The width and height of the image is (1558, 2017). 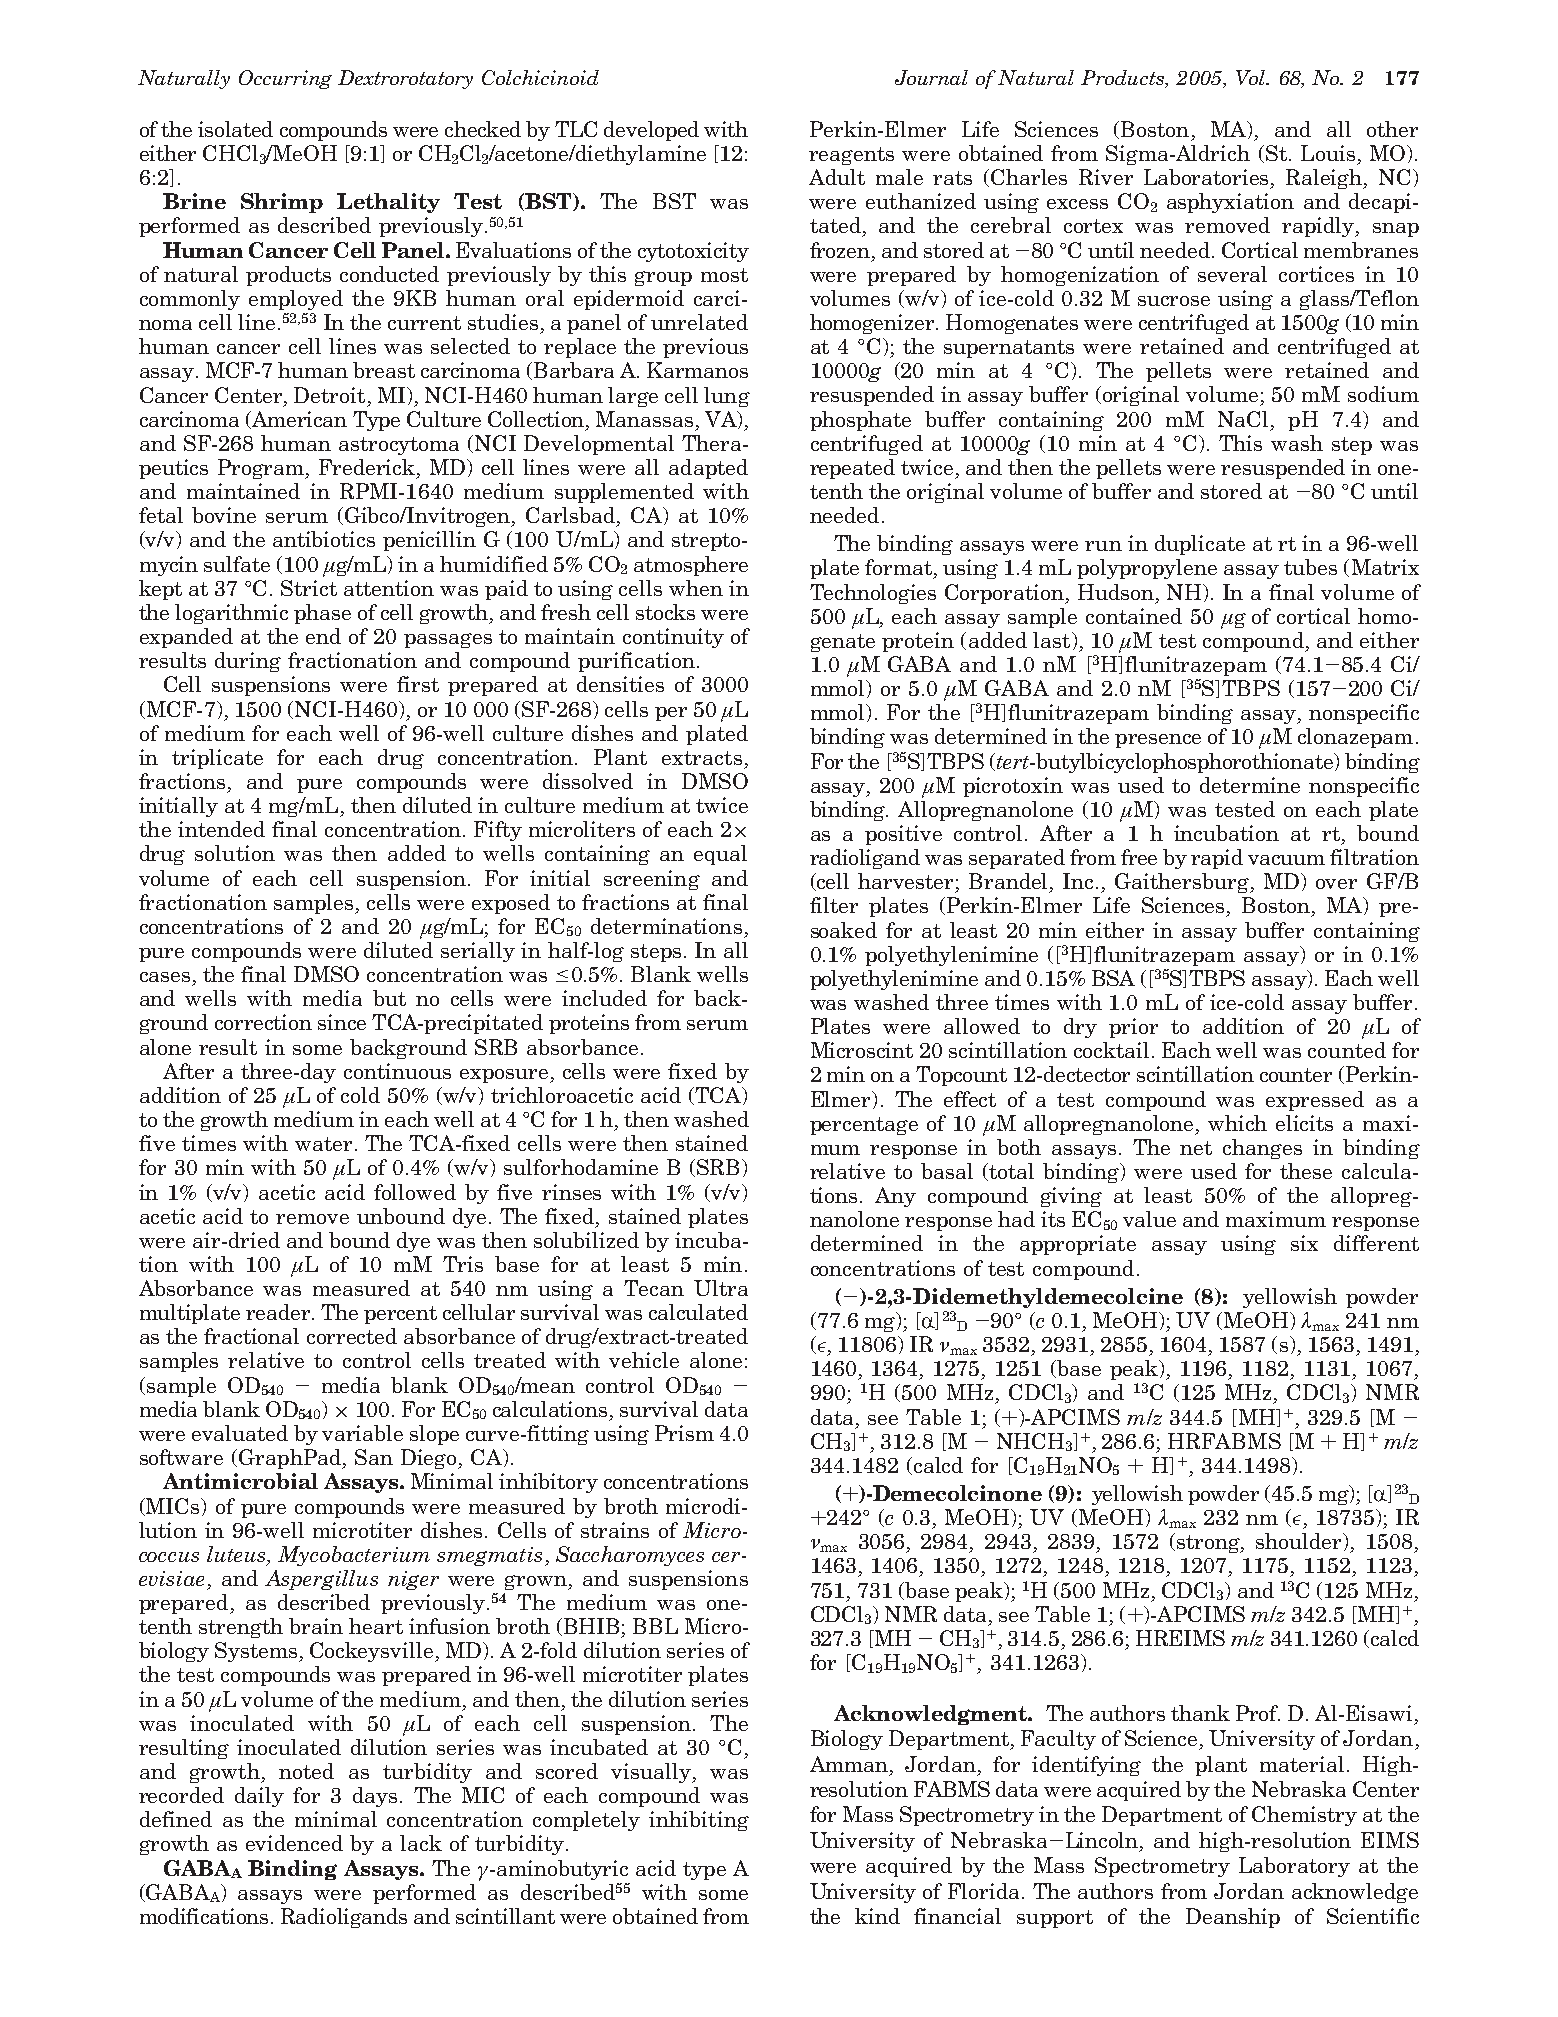 What do you see at coordinates (1208, 178) in the image?
I see `Laboratories` at bounding box center [1208, 178].
